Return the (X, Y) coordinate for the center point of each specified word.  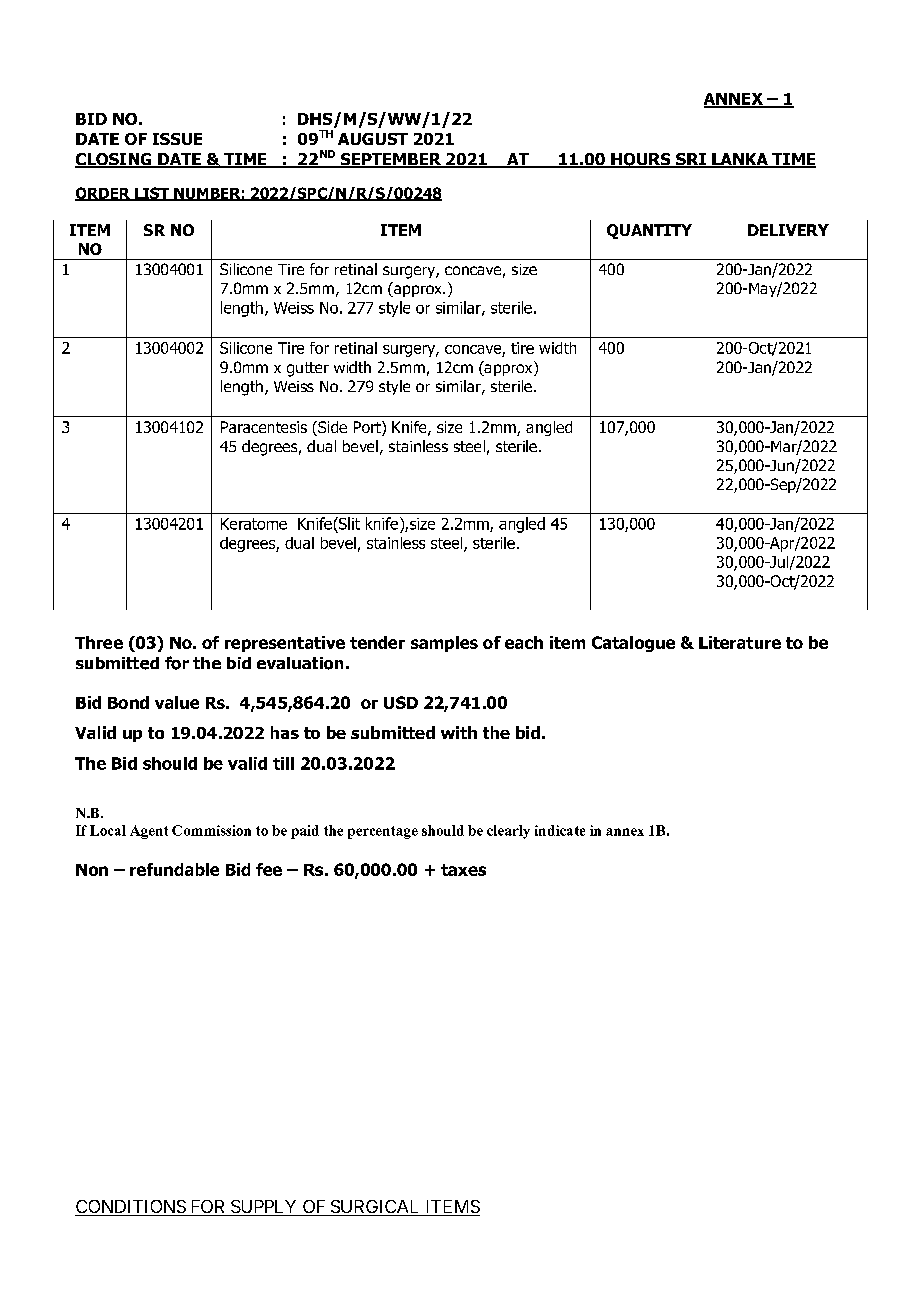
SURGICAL (375, 1208)
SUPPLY (264, 1208)
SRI (691, 160)
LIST (152, 194)
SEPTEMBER (391, 160)
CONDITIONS (131, 1208)
